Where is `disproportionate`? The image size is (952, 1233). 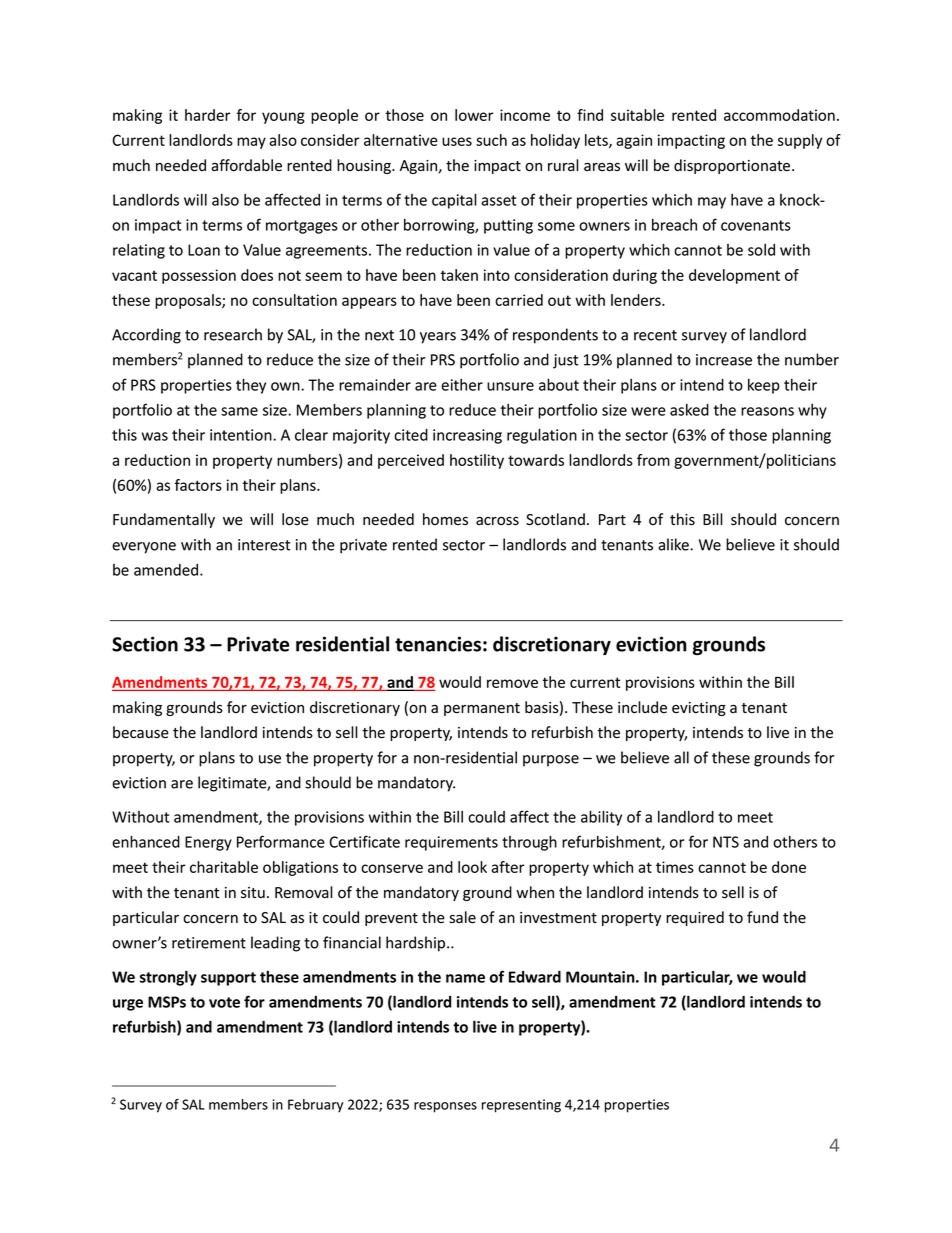
disproportionate is located at coordinates (733, 166).
